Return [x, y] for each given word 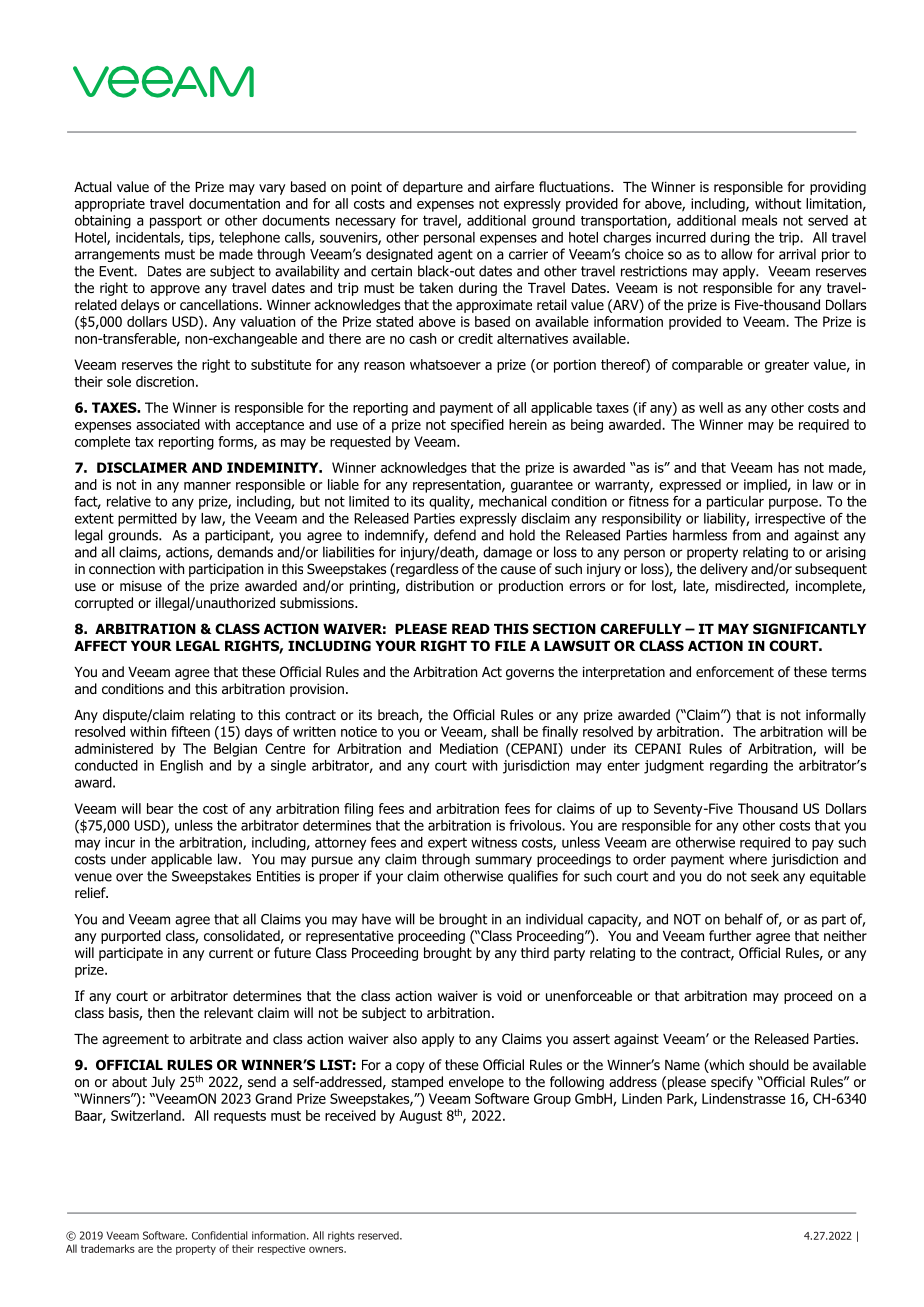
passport [176, 222]
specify [732, 1083]
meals [759, 220]
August [420, 1117]
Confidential [220, 1235]
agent [455, 255]
